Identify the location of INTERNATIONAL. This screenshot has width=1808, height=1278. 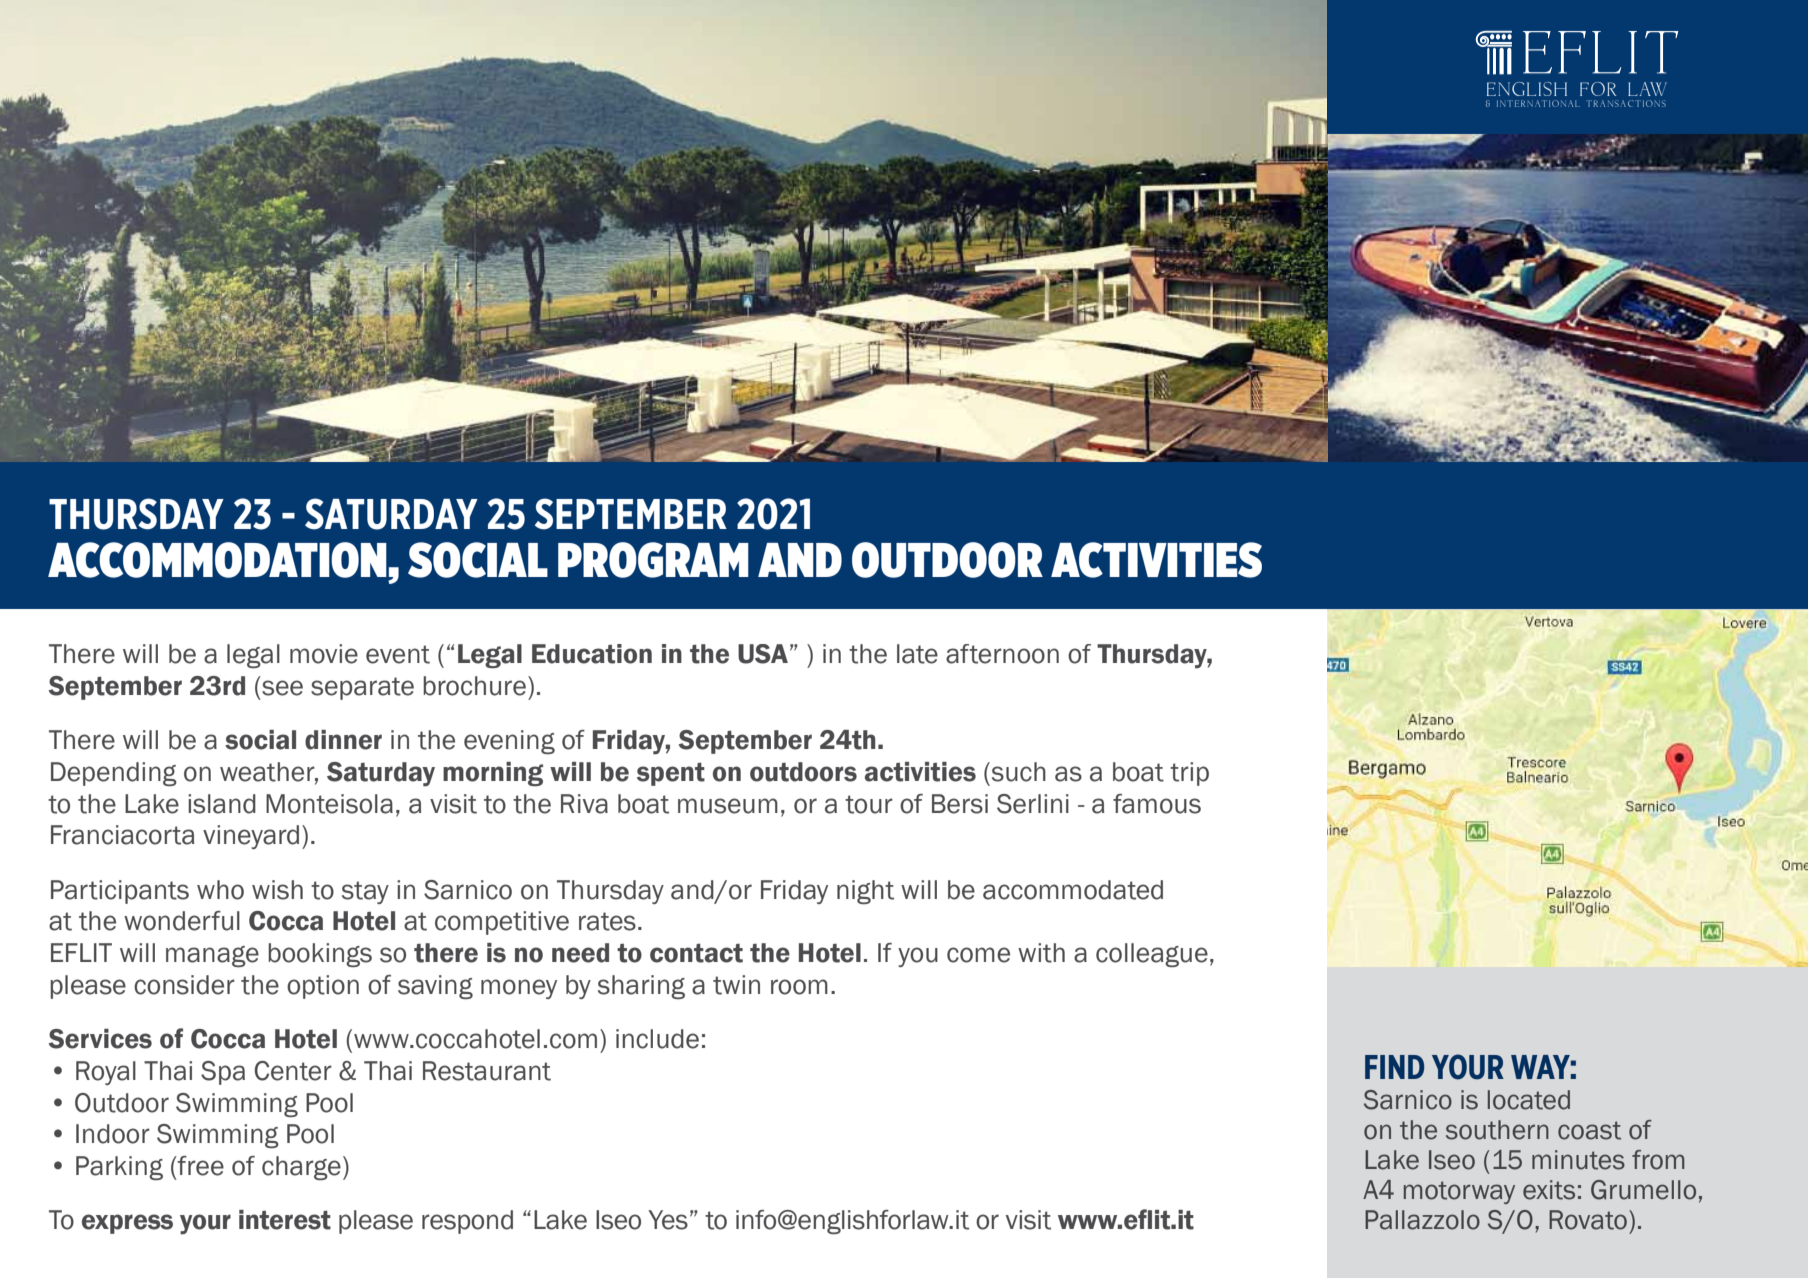
(1538, 103).
